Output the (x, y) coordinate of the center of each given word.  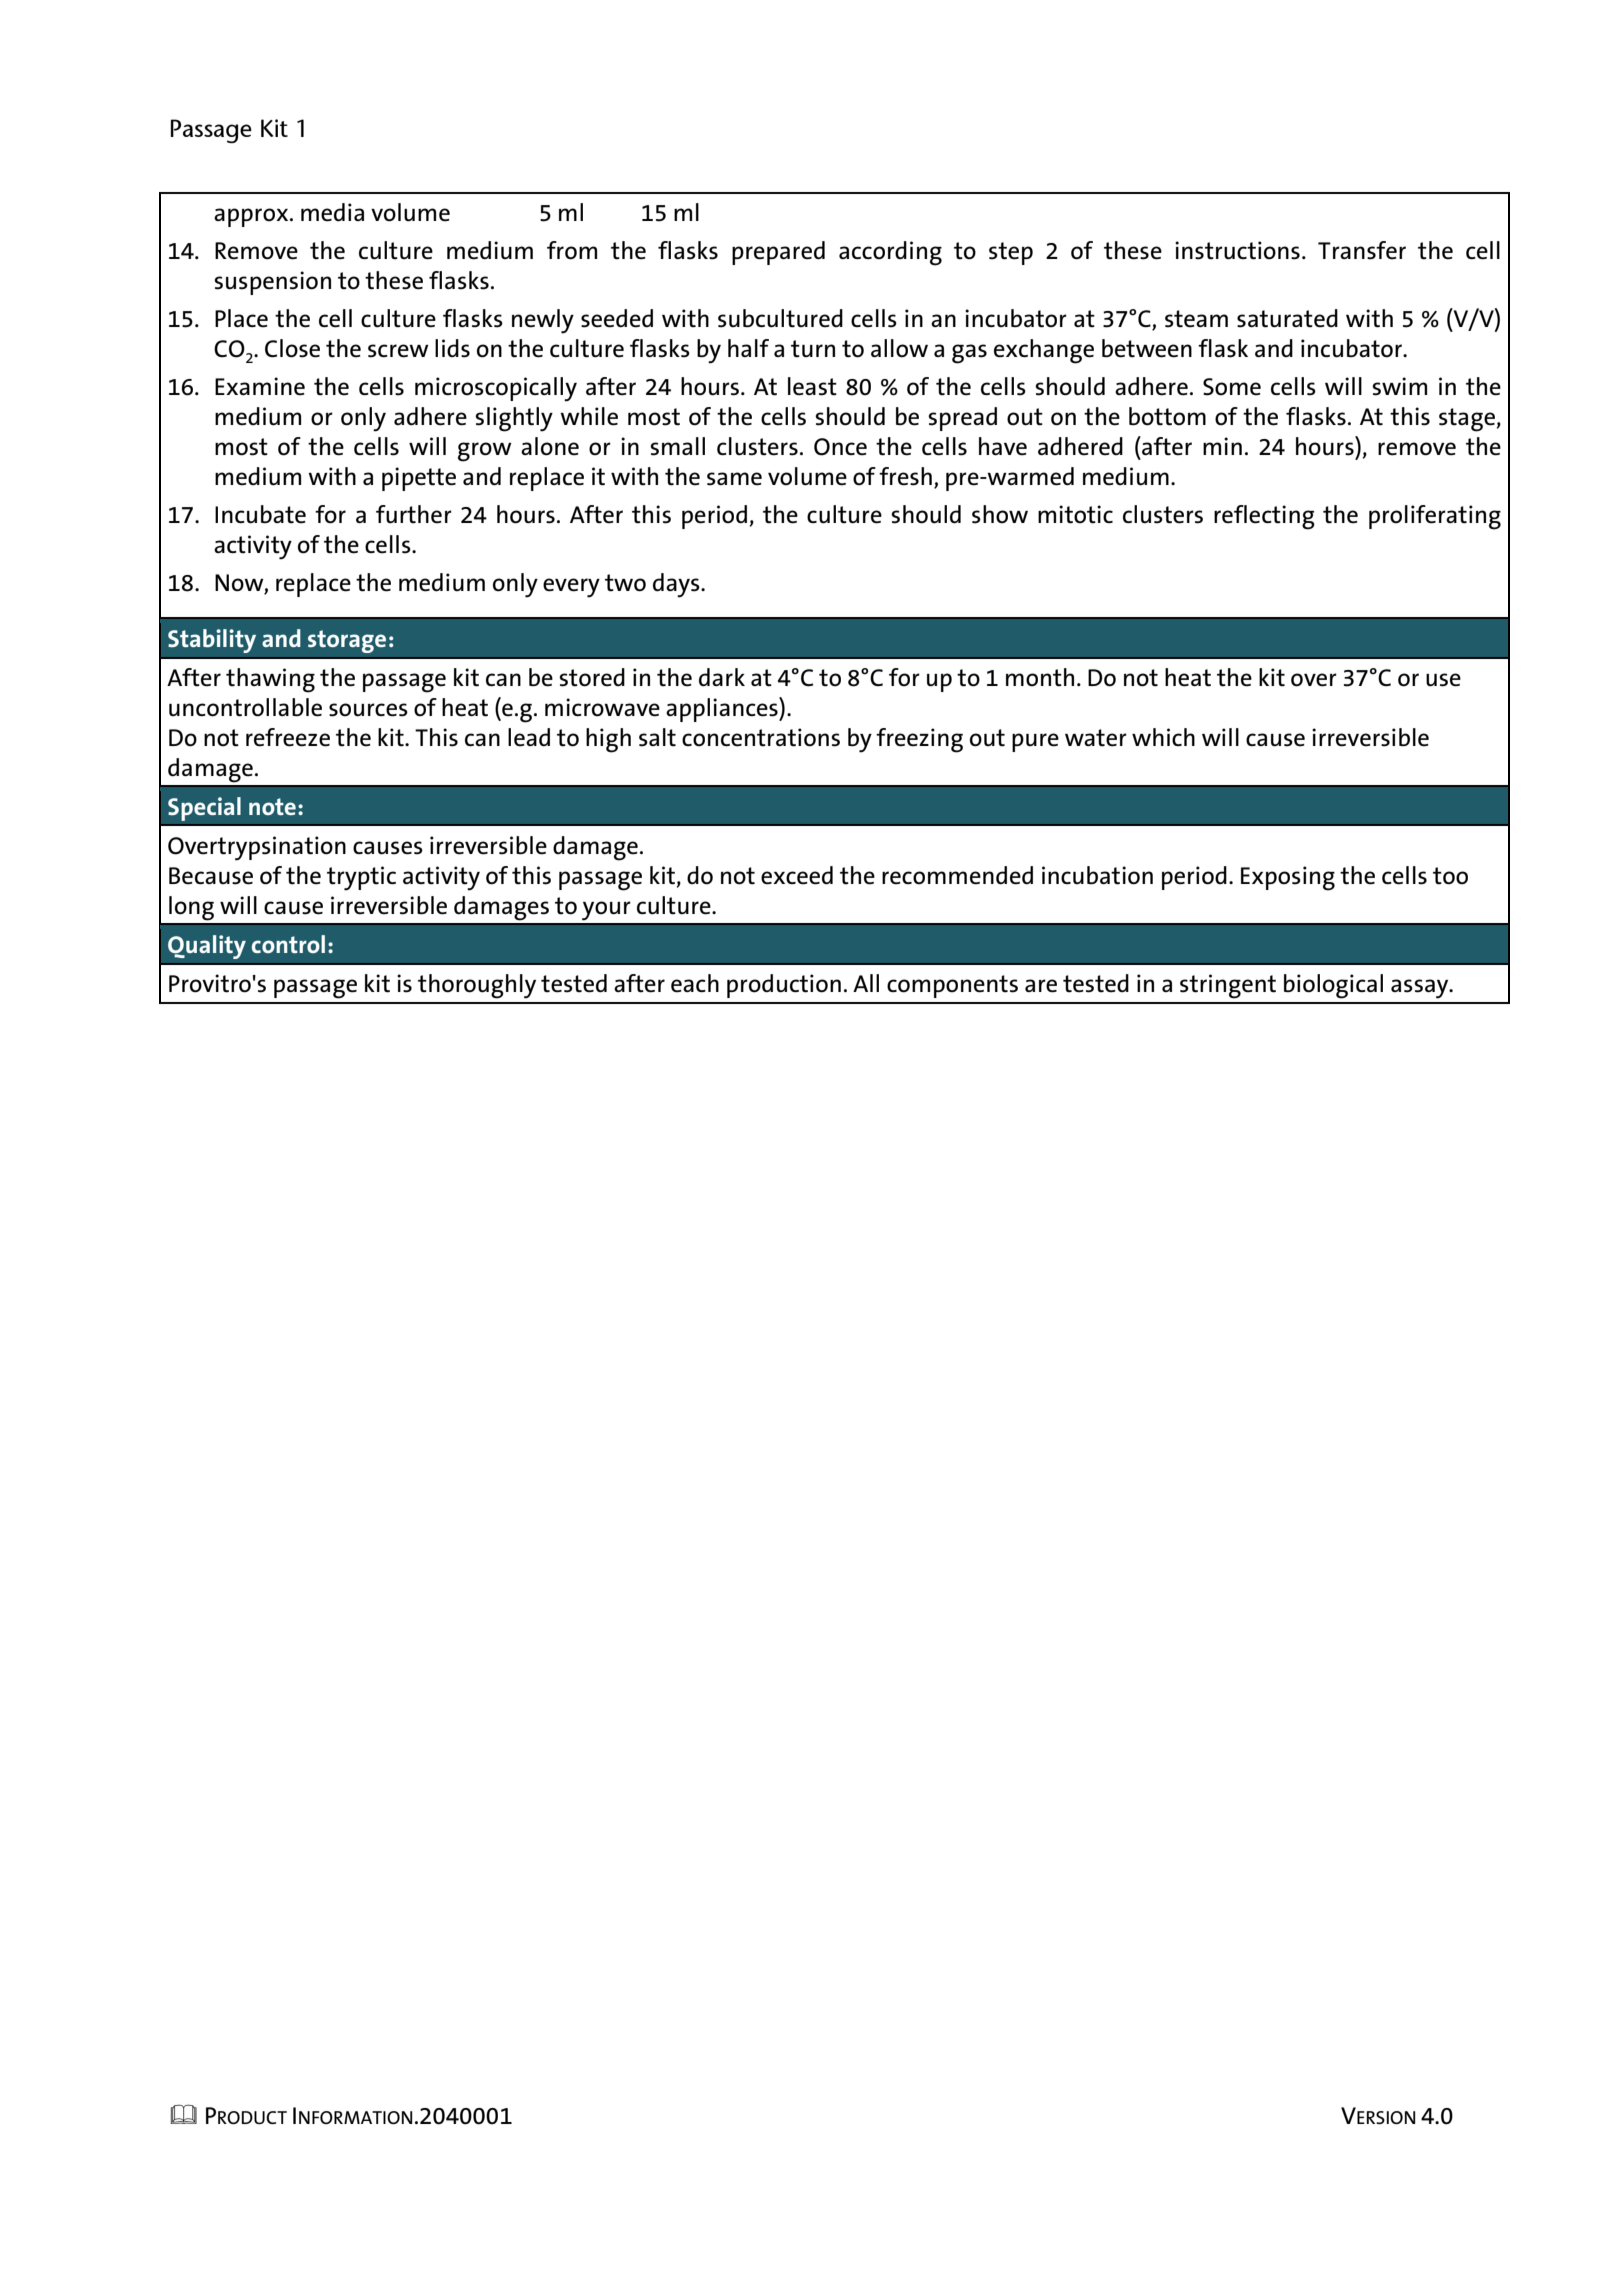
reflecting (1264, 517)
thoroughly (477, 986)
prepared (778, 253)
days (677, 585)
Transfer (1362, 250)
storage (347, 641)
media (332, 212)
